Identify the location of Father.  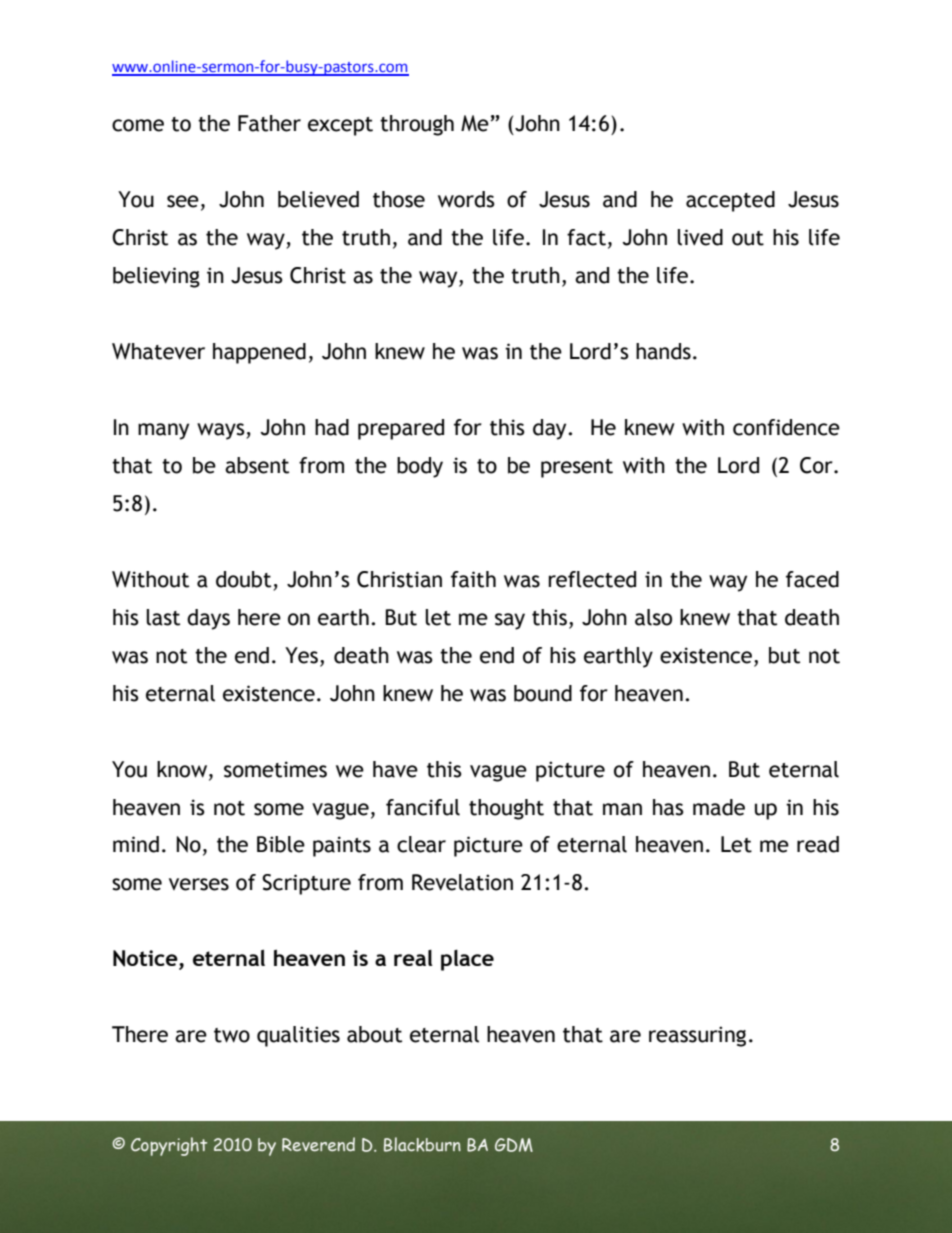
(269, 123).
